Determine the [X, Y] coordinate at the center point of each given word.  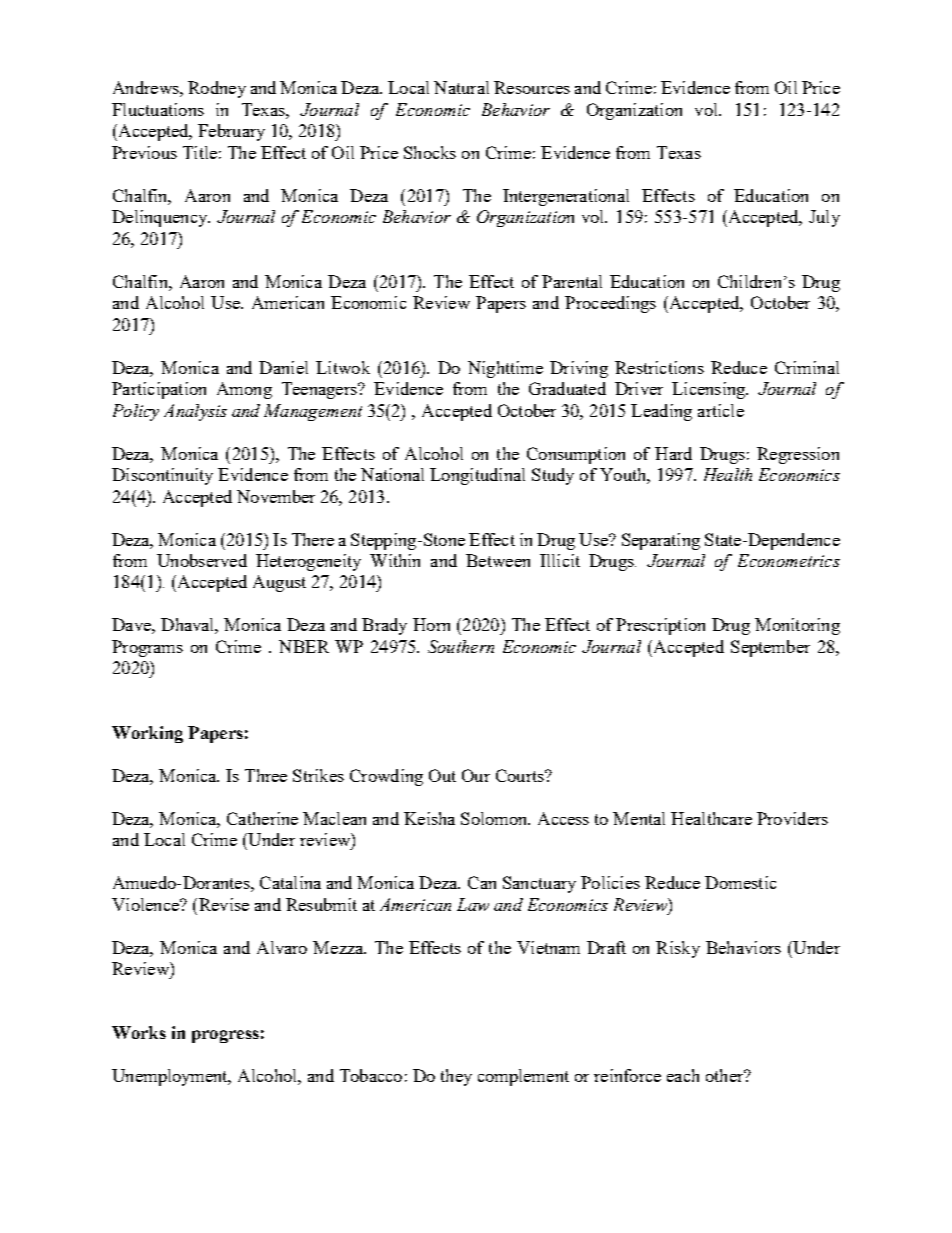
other [726, 1075]
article [721, 410]
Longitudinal [477, 476]
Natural [461, 87]
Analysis [195, 412]
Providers [792, 818]
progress [225, 1036]
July [824, 218]
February [231, 132]
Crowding [386, 777]
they [456, 1077]
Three [266, 775]
